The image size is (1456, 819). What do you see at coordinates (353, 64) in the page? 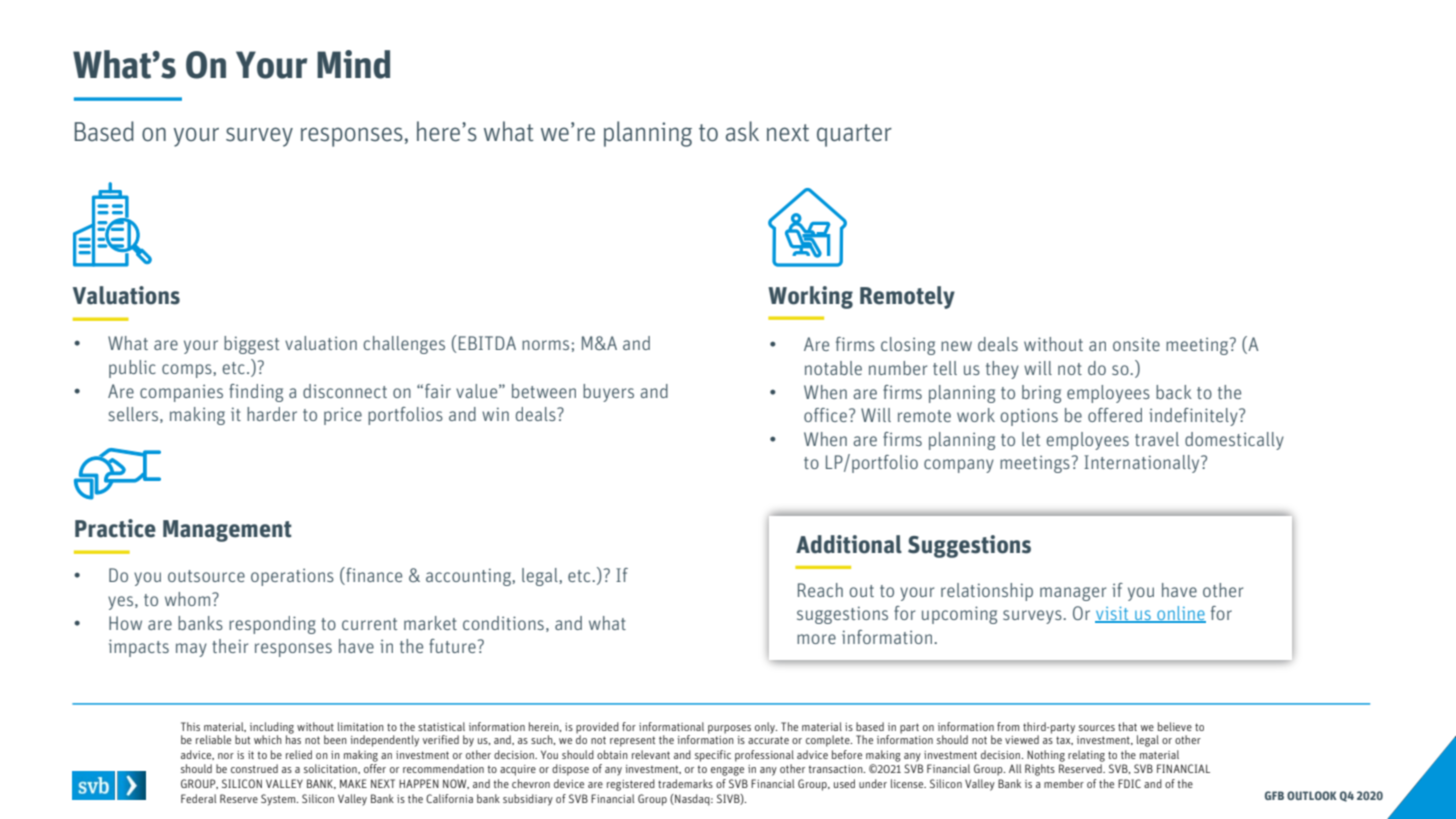
I see `Mind` at bounding box center [353, 64].
